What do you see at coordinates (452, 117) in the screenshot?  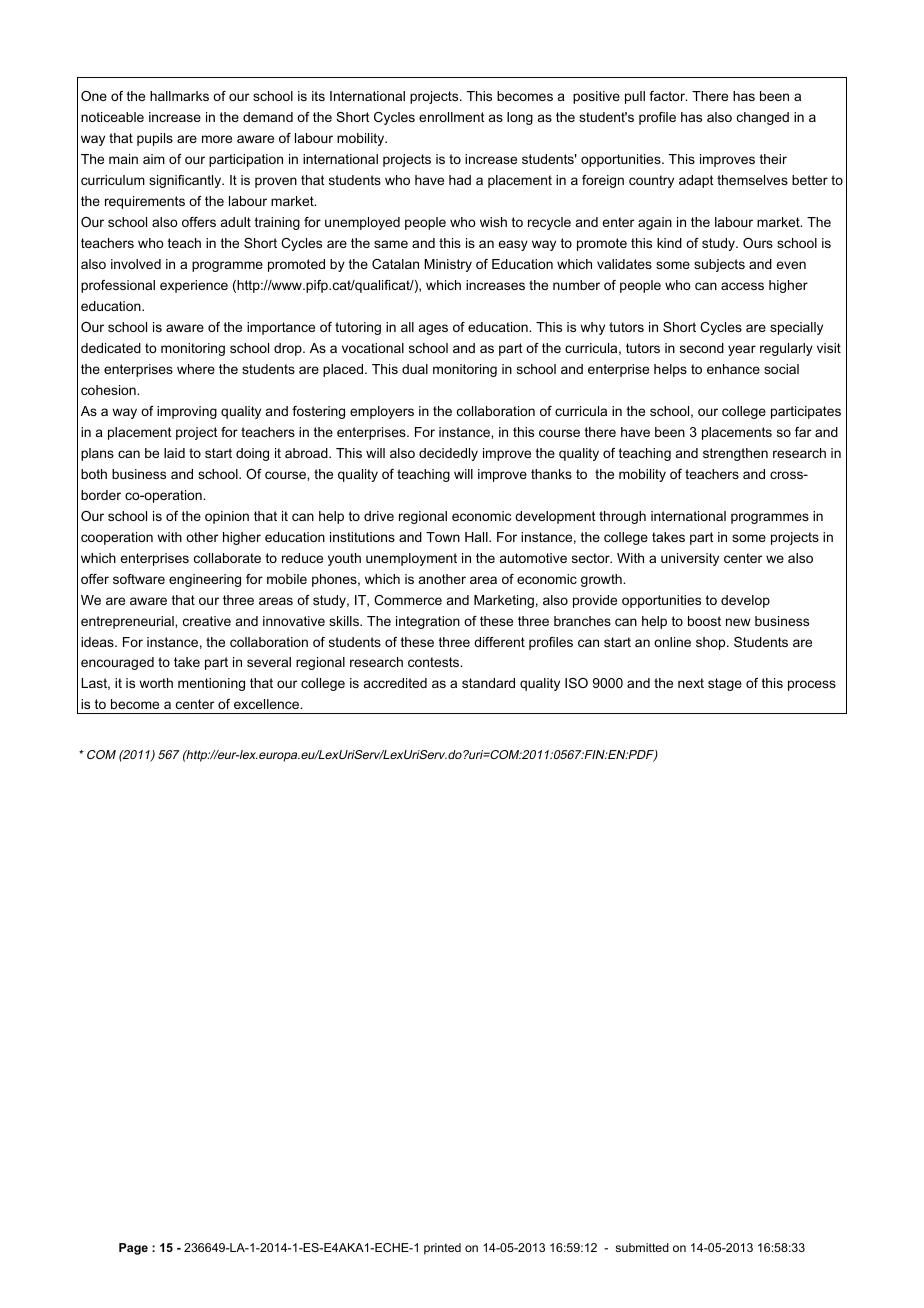 I see `enrollment` at bounding box center [452, 117].
